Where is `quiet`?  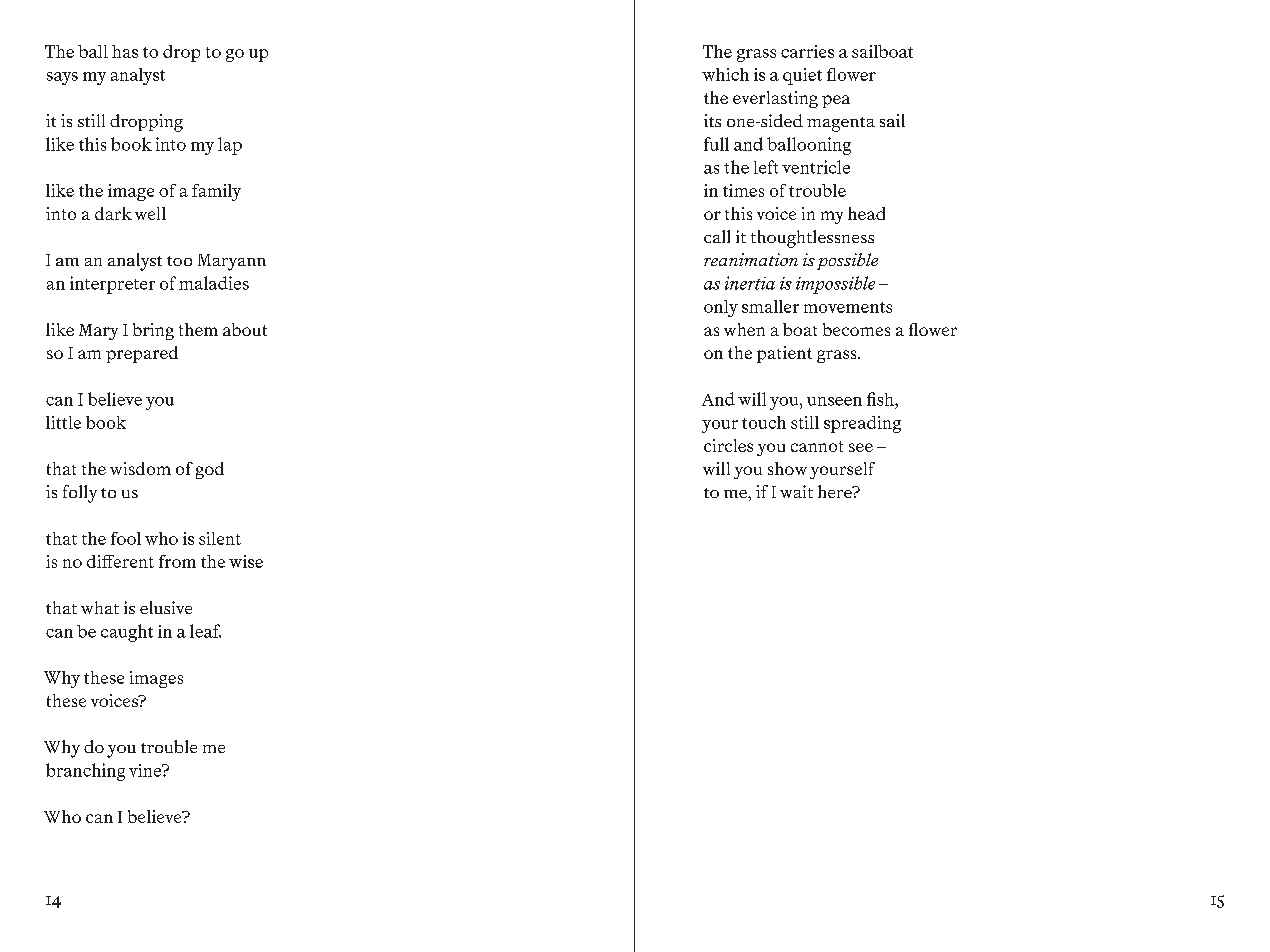 quiet is located at coordinates (802, 76).
